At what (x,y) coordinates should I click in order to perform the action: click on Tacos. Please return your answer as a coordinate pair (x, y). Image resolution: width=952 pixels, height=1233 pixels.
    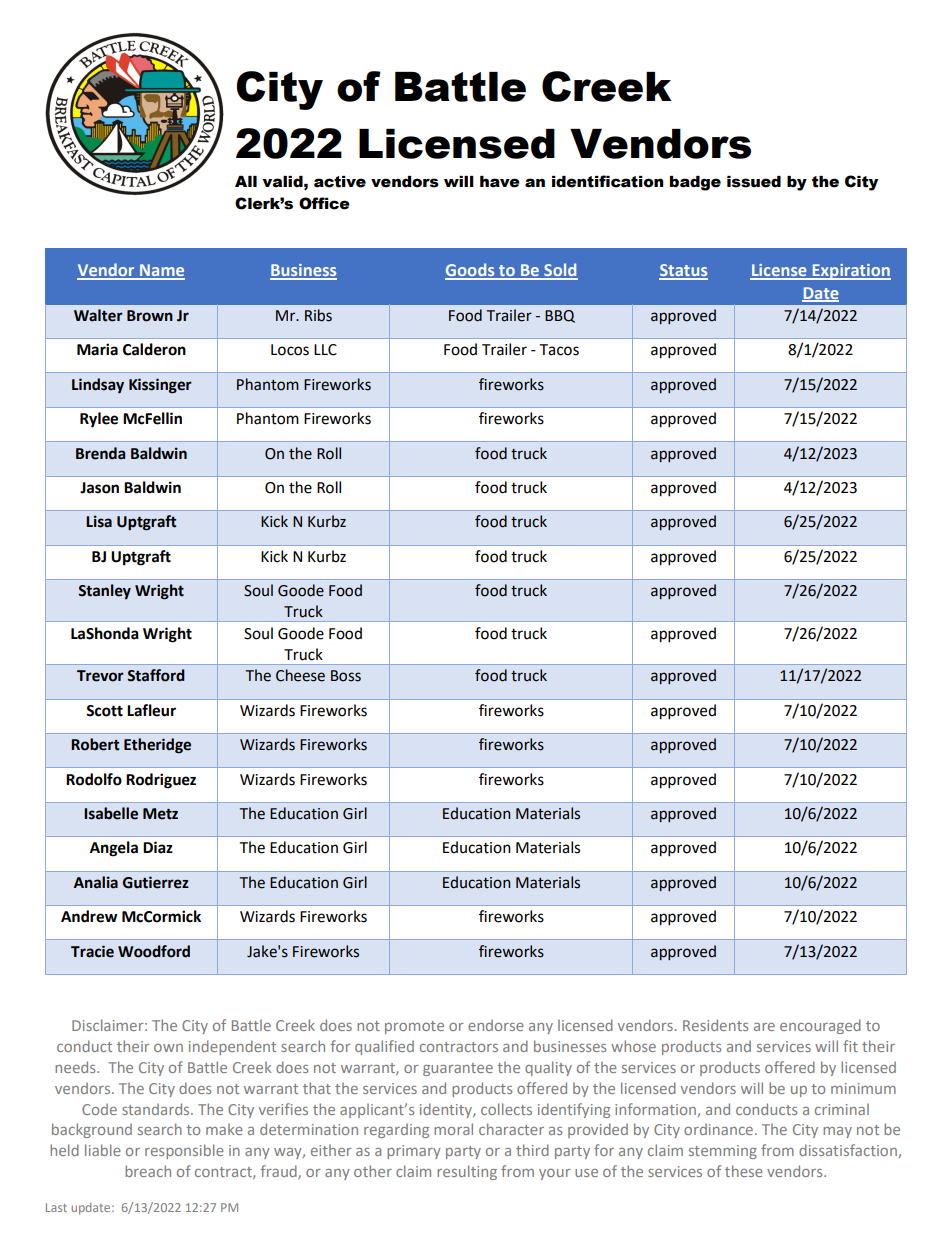
    Looking at the image, I should click on (559, 350).
